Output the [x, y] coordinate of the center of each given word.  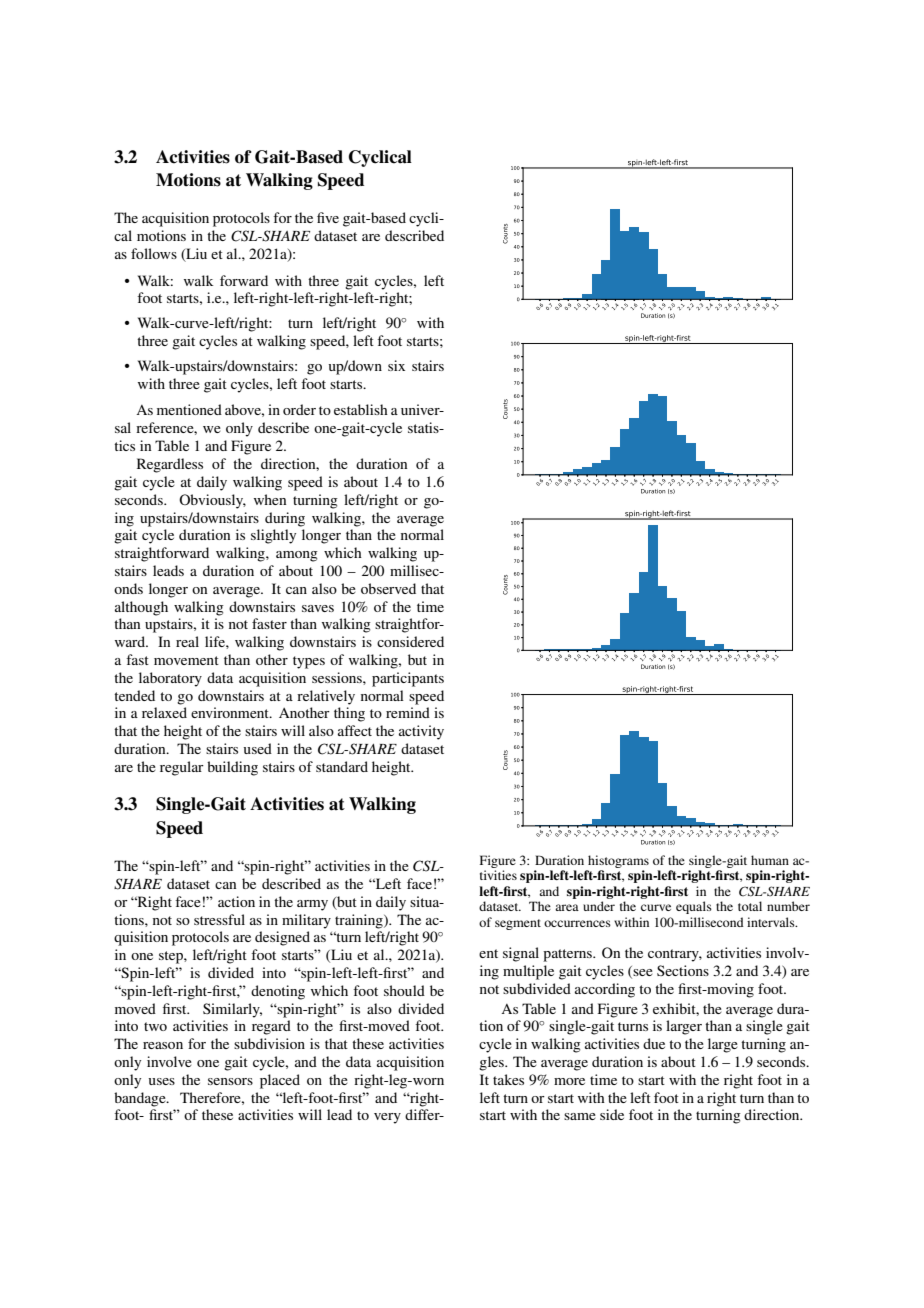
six [396, 365]
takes [508, 1079]
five [328, 217]
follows [154, 253]
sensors [230, 1081]
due [654, 1043]
